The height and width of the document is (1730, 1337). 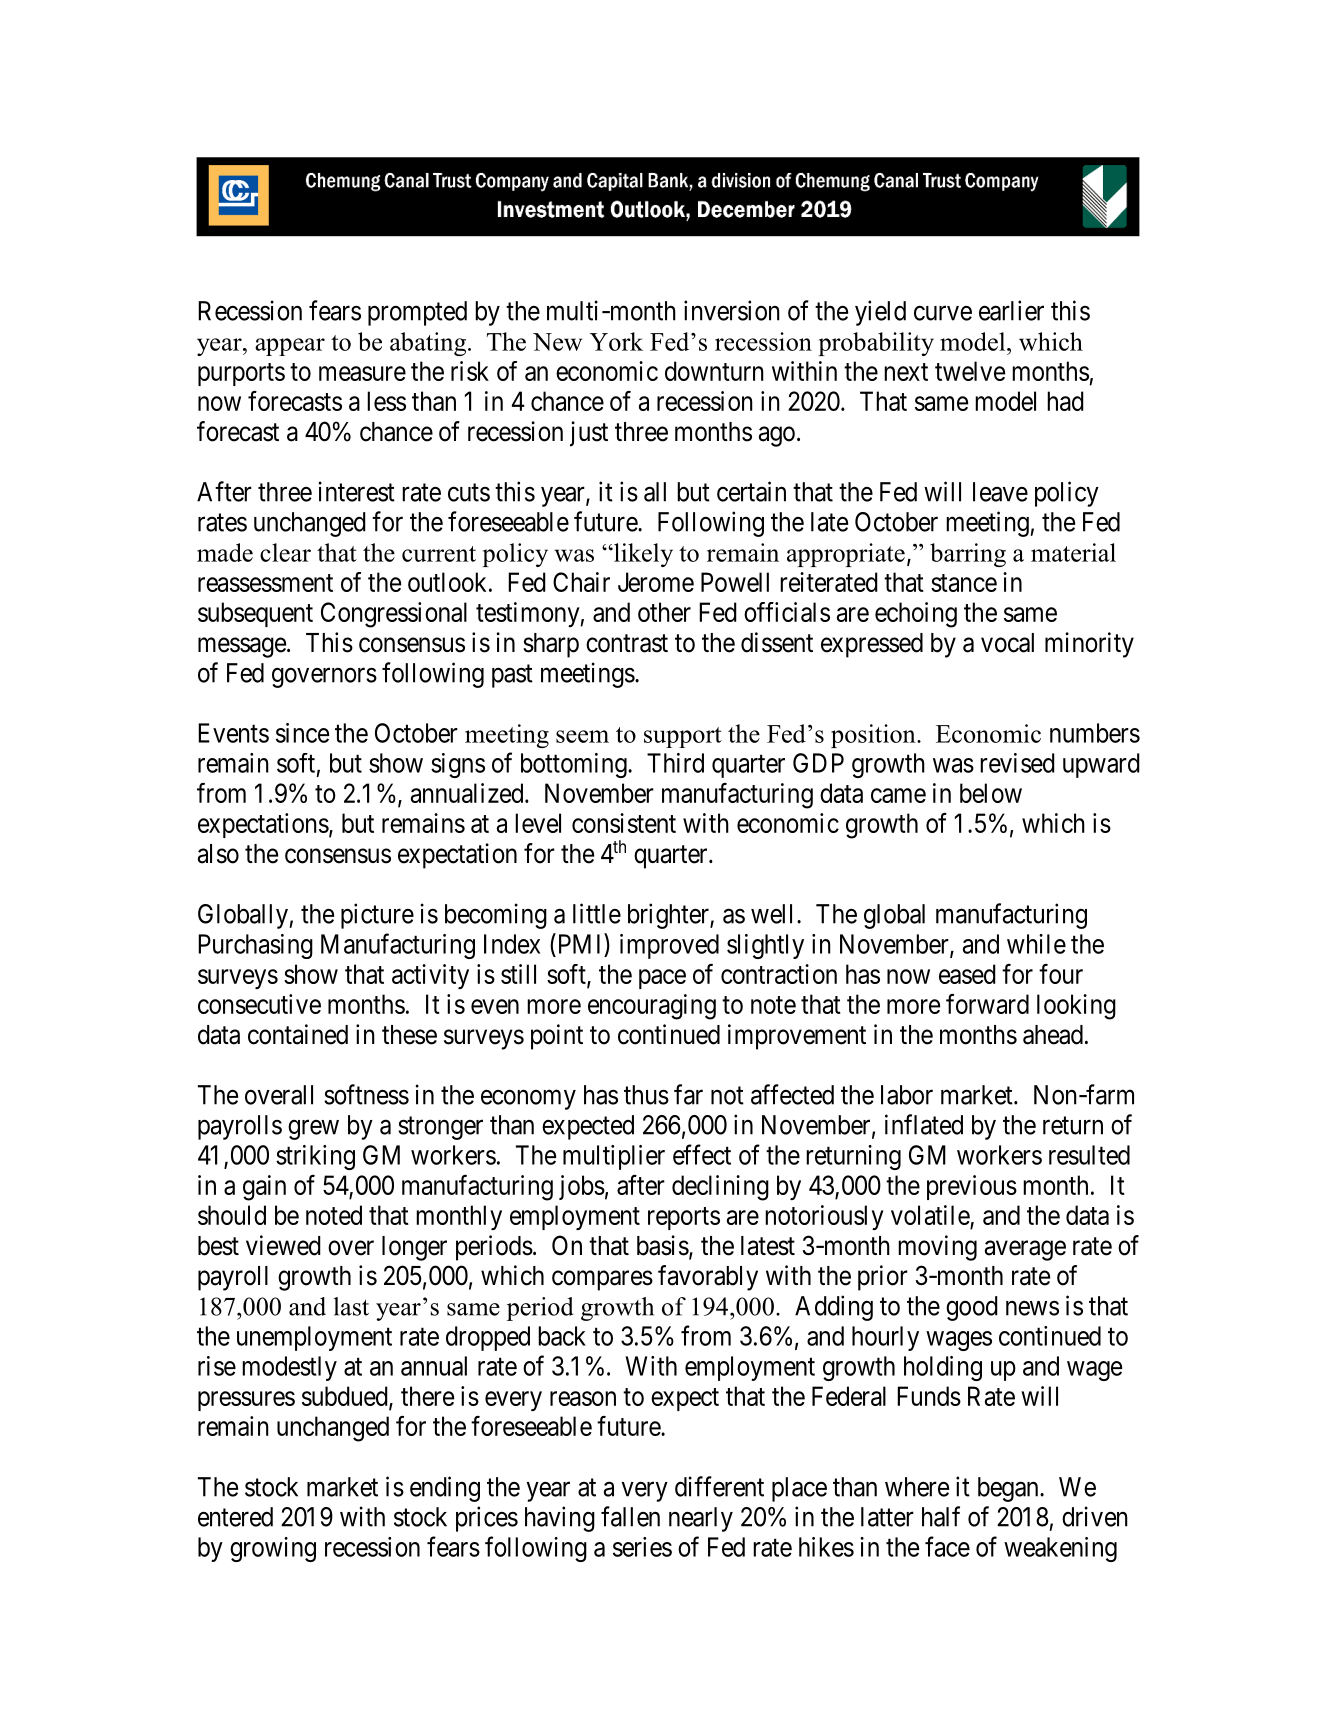 I want to click on appear, so click(x=290, y=347).
